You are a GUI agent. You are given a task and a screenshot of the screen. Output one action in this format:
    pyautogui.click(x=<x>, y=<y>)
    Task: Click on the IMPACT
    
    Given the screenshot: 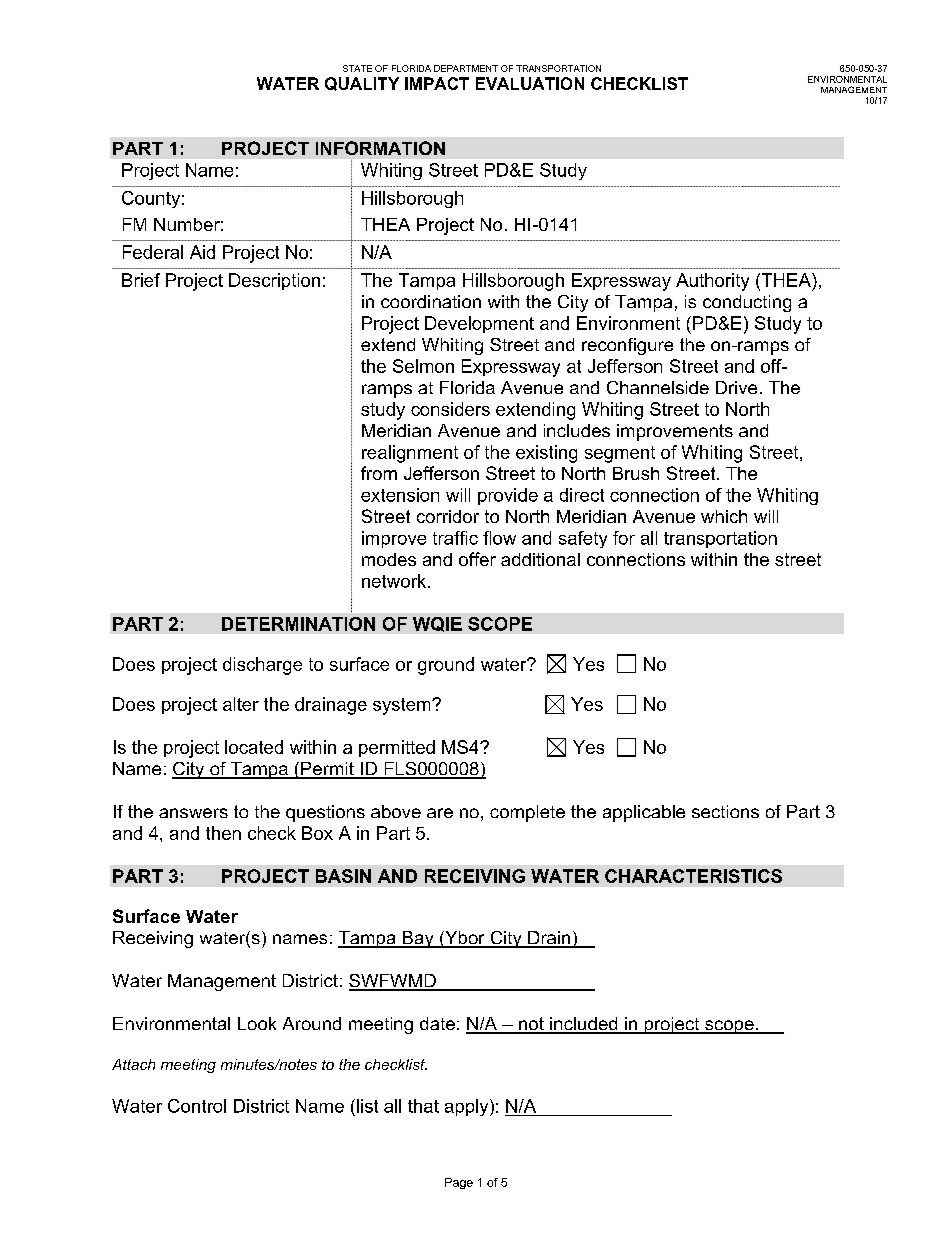 What is the action you would take?
    pyautogui.click(x=437, y=83)
